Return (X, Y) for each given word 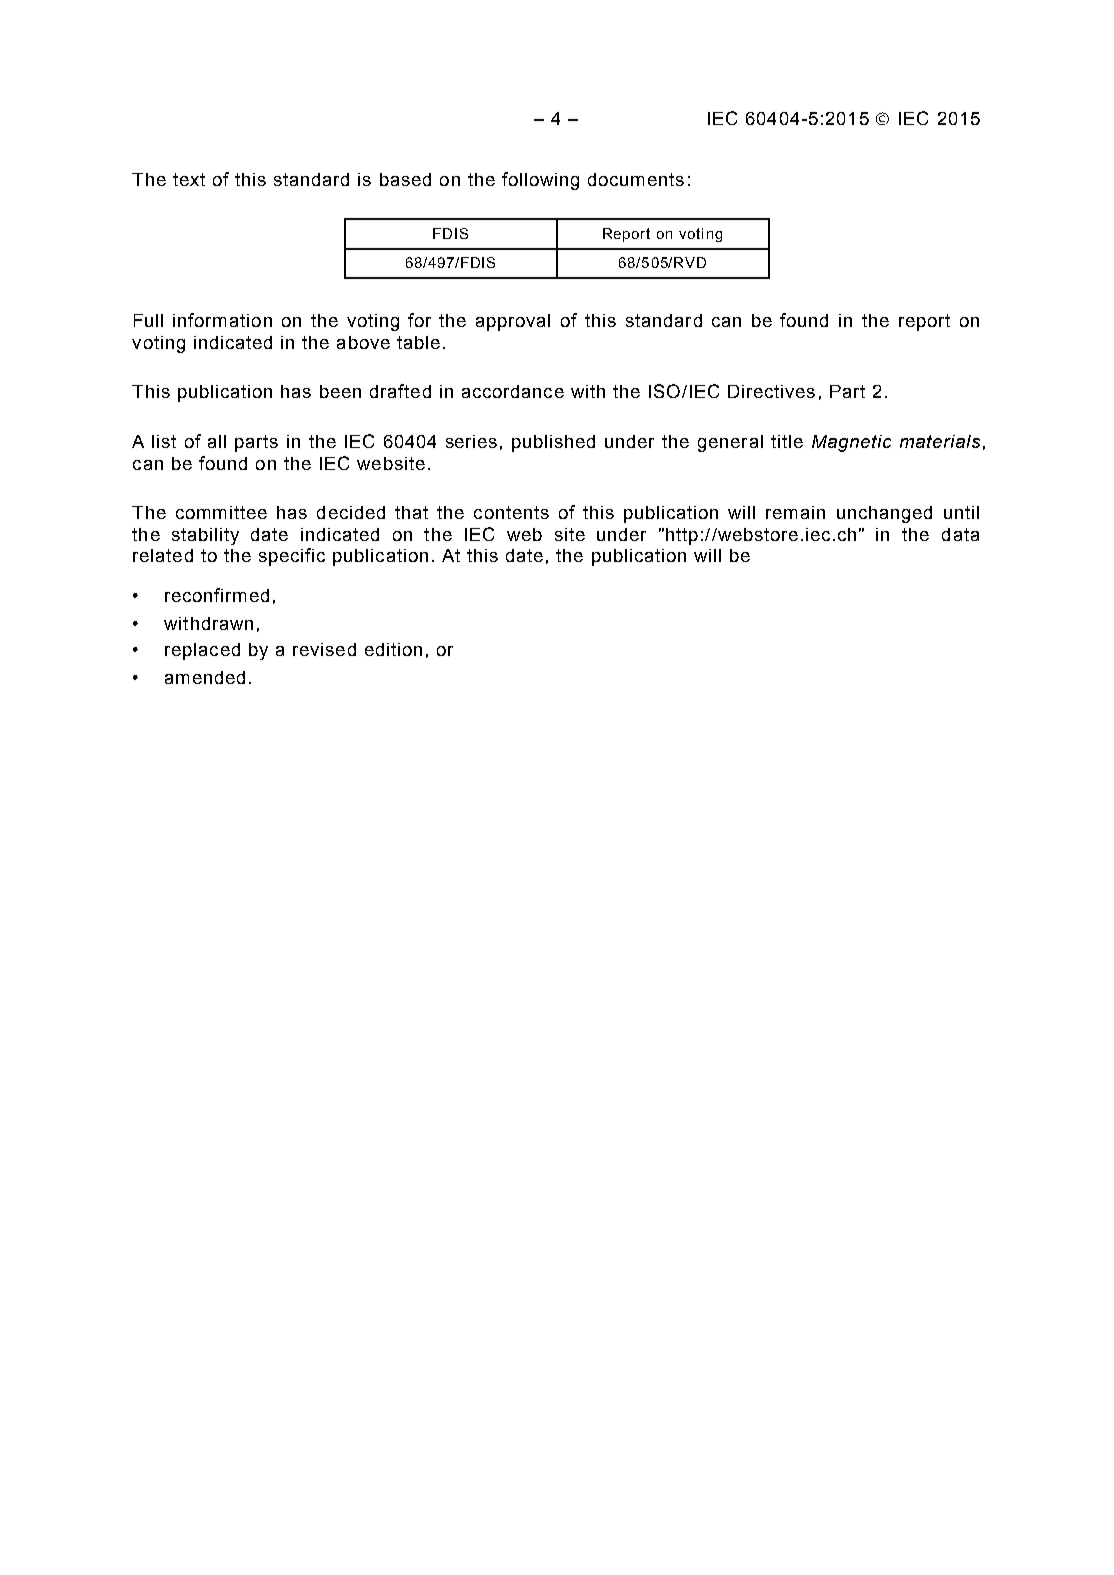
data (960, 534)
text (189, 179)
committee (221, 512)
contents (511, 512)
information (222, 320)
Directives (771, 391)
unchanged (884, 514)
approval (513, 322)
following (540, 181)
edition (393, 649)
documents (636, 179)
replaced (202, 651)
